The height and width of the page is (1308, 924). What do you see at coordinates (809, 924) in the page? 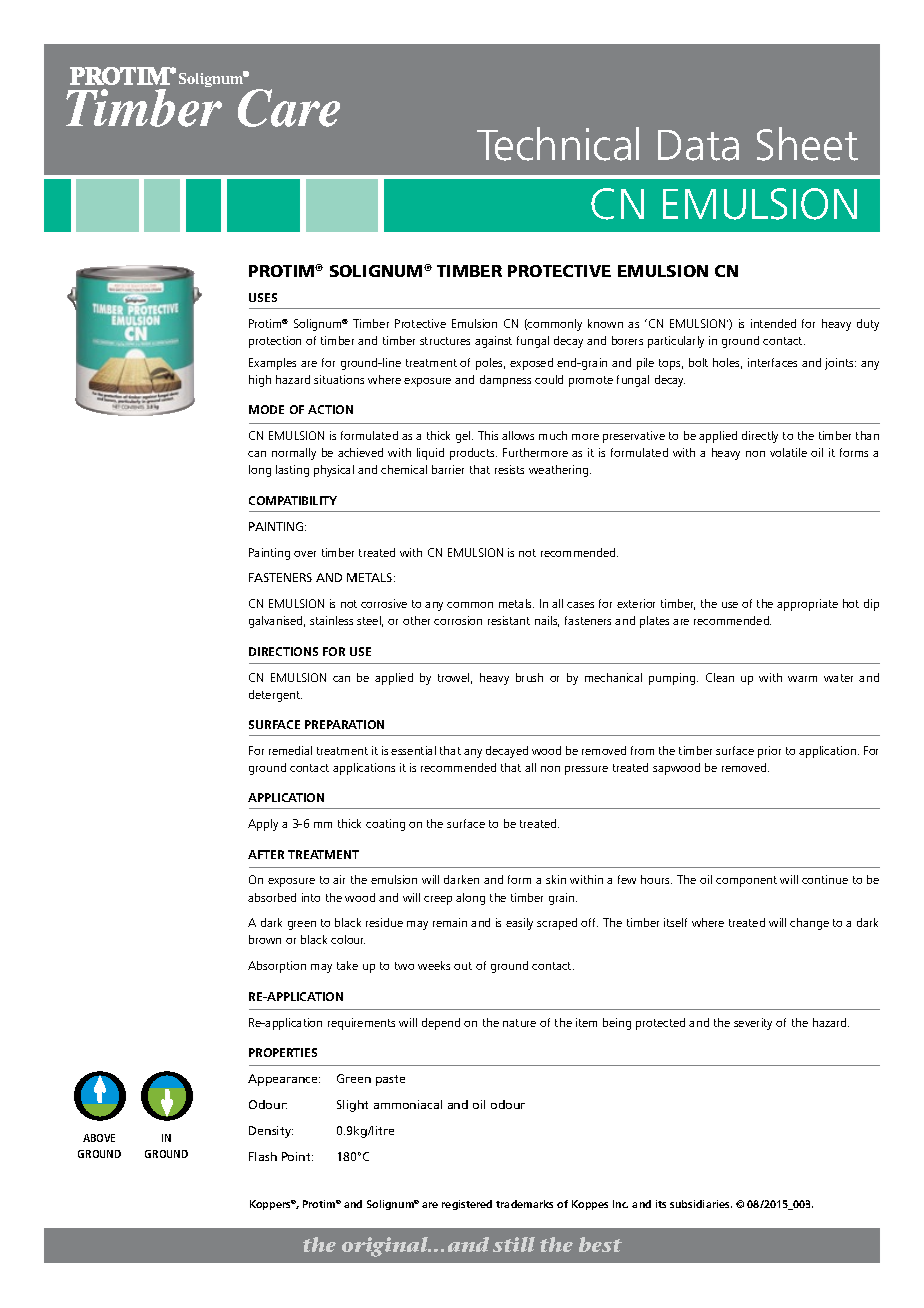
I see `change` at bounding box center [809, 924].
